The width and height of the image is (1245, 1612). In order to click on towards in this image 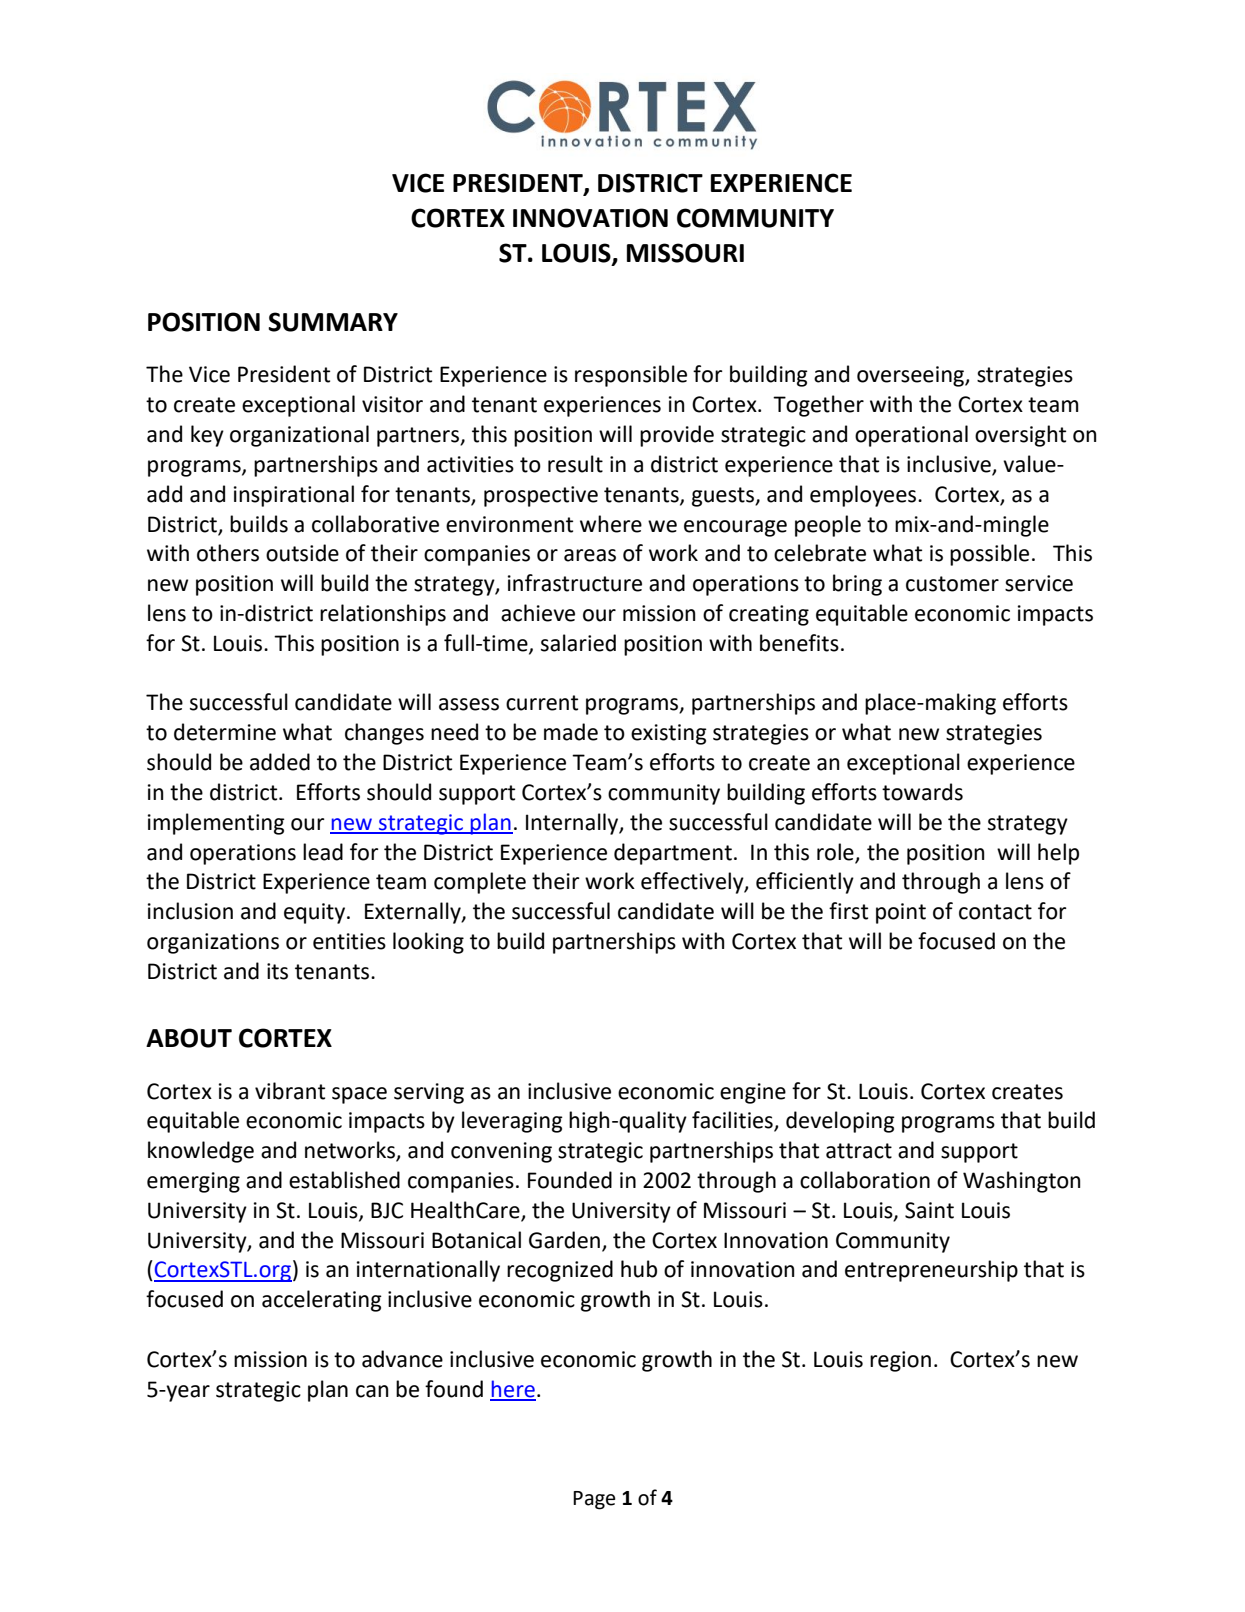, I will do `click(922, 792)`.
